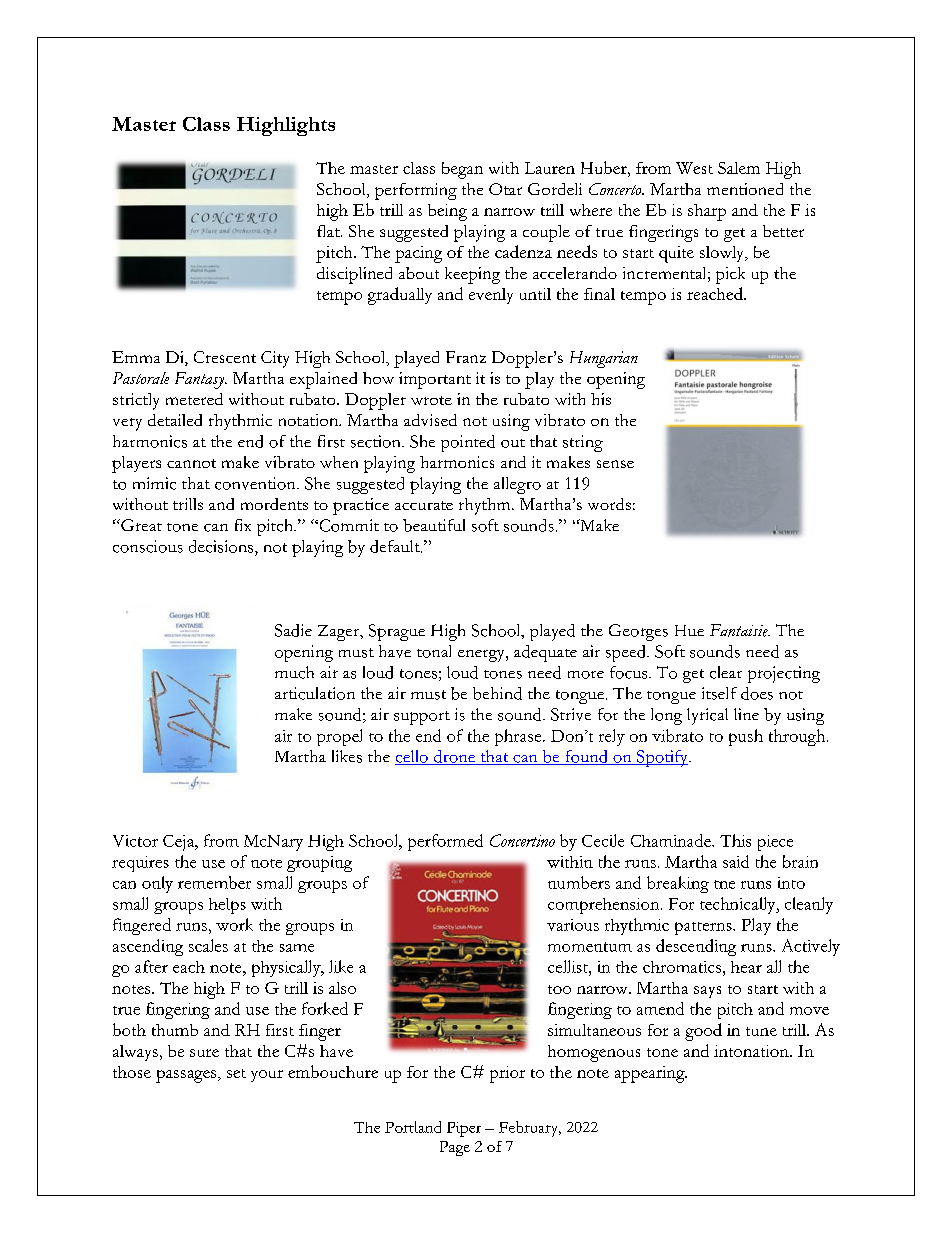 The image size is (952, 1233). I want to click on mentioned, so click(745, 189).
